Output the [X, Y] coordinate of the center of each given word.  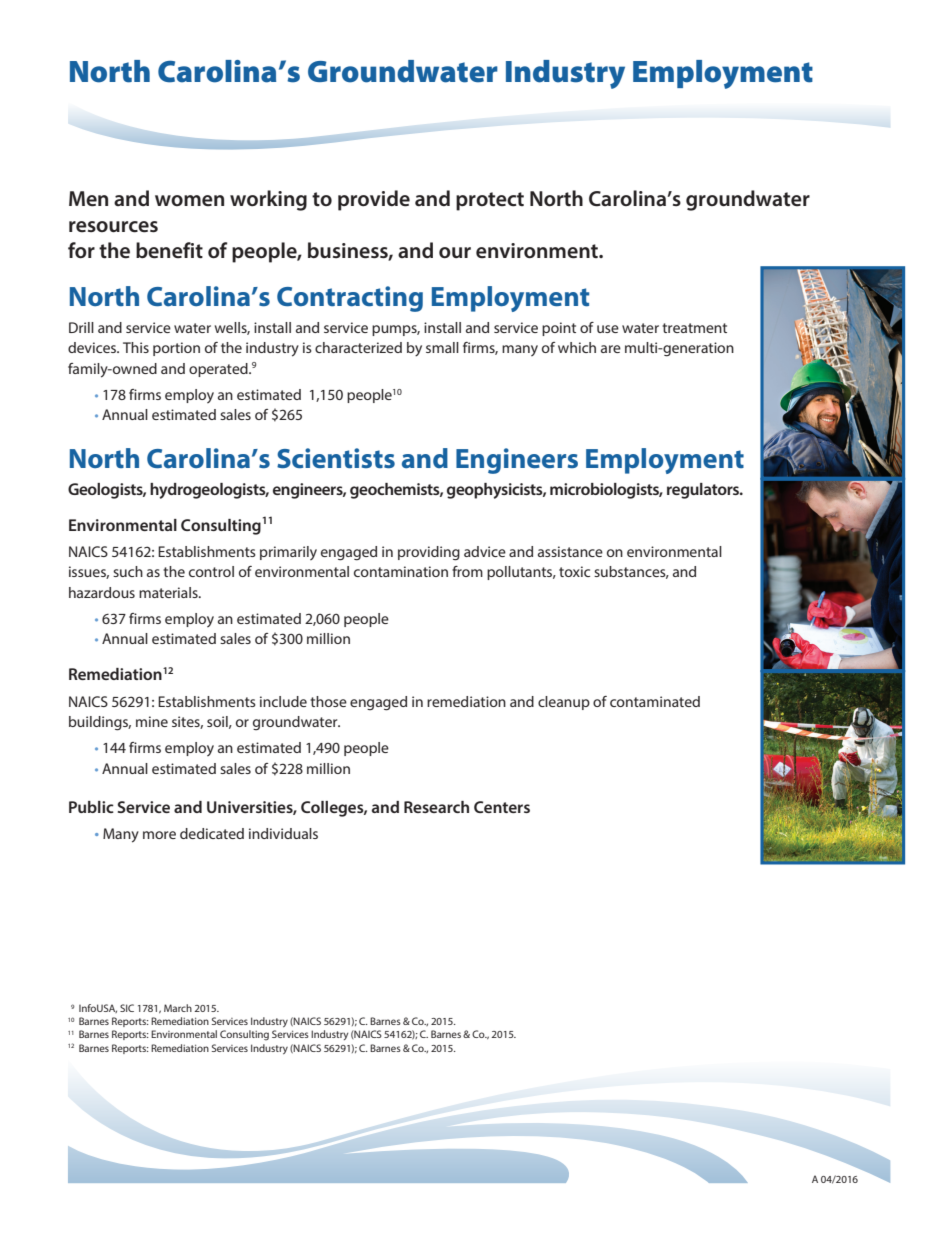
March [178, 1008]
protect [490, 201]
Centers [502, 807]
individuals [283, 833]
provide [374, 200]
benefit [169, 250]
